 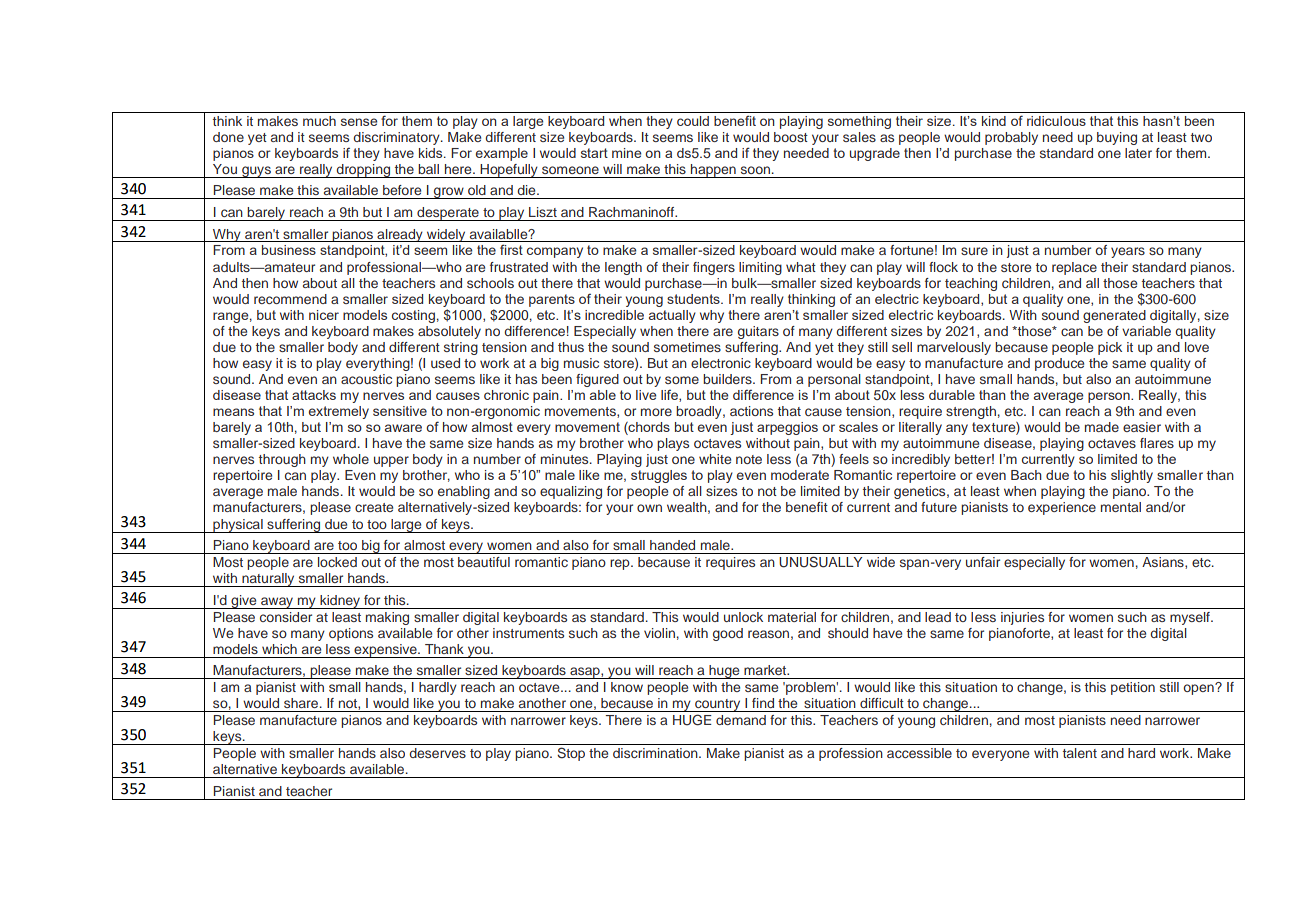 I want to click on made, so click(x=1102, y=427).
